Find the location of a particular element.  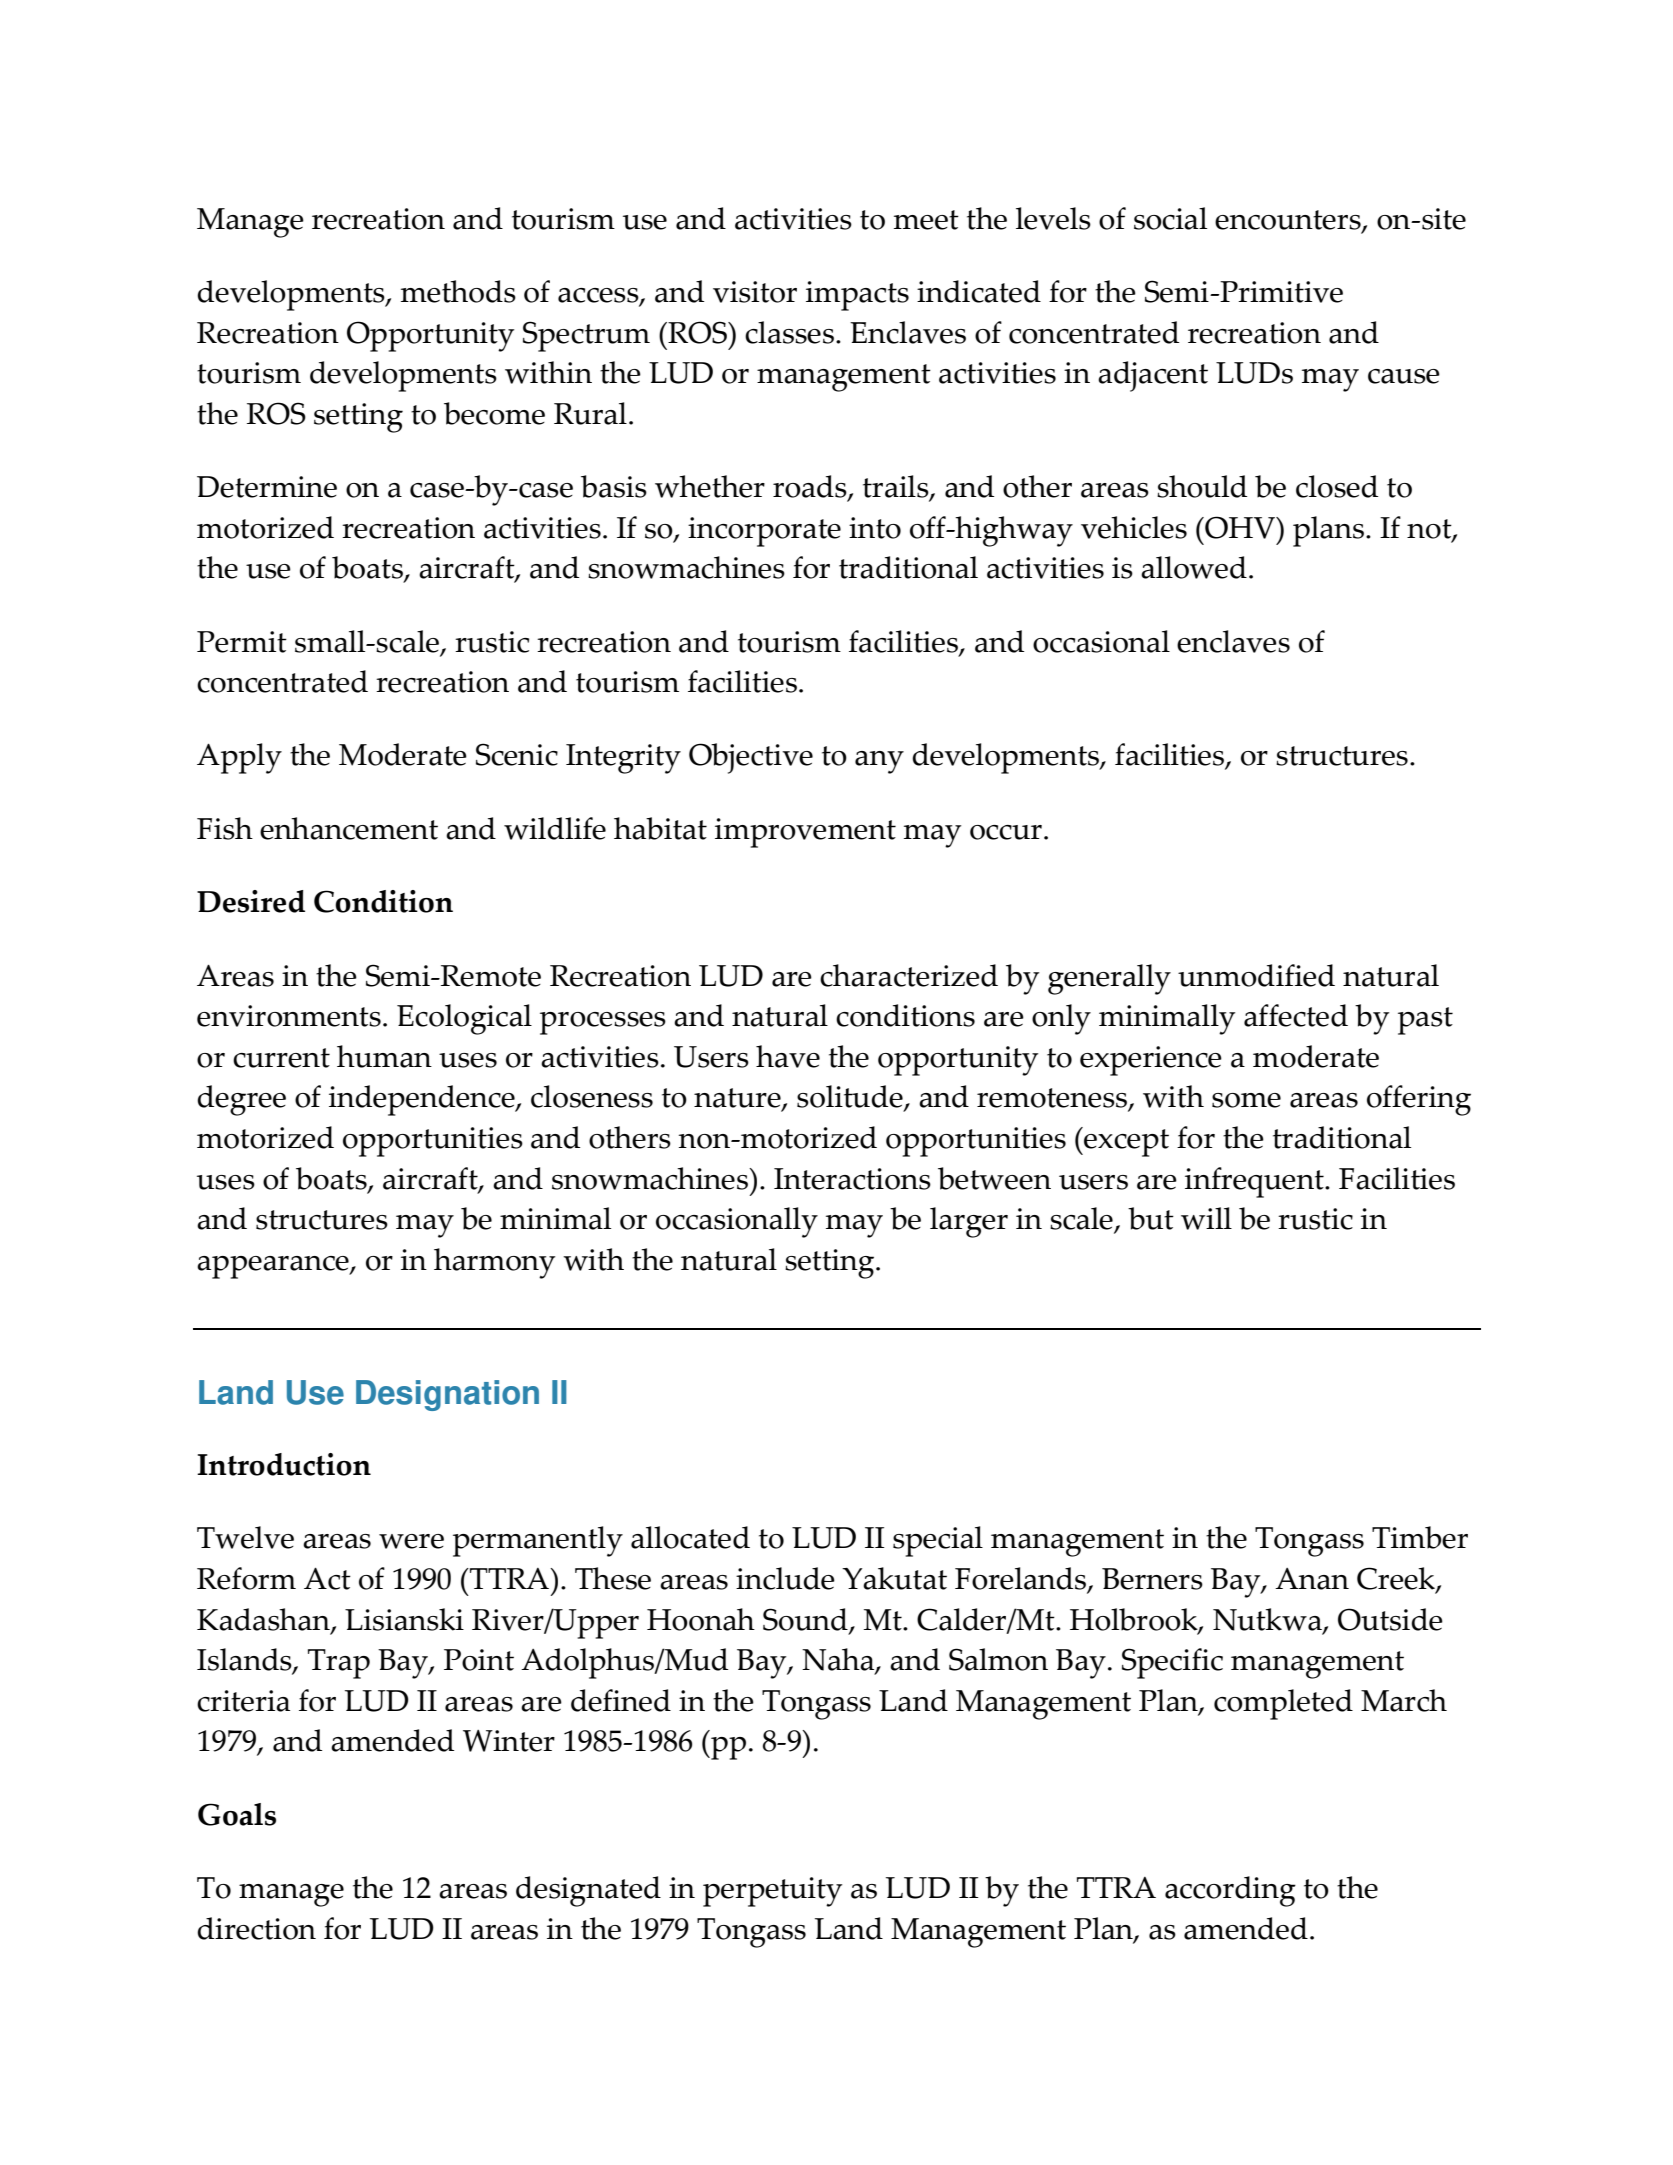

direction is located at coordinates (256, 1928).
